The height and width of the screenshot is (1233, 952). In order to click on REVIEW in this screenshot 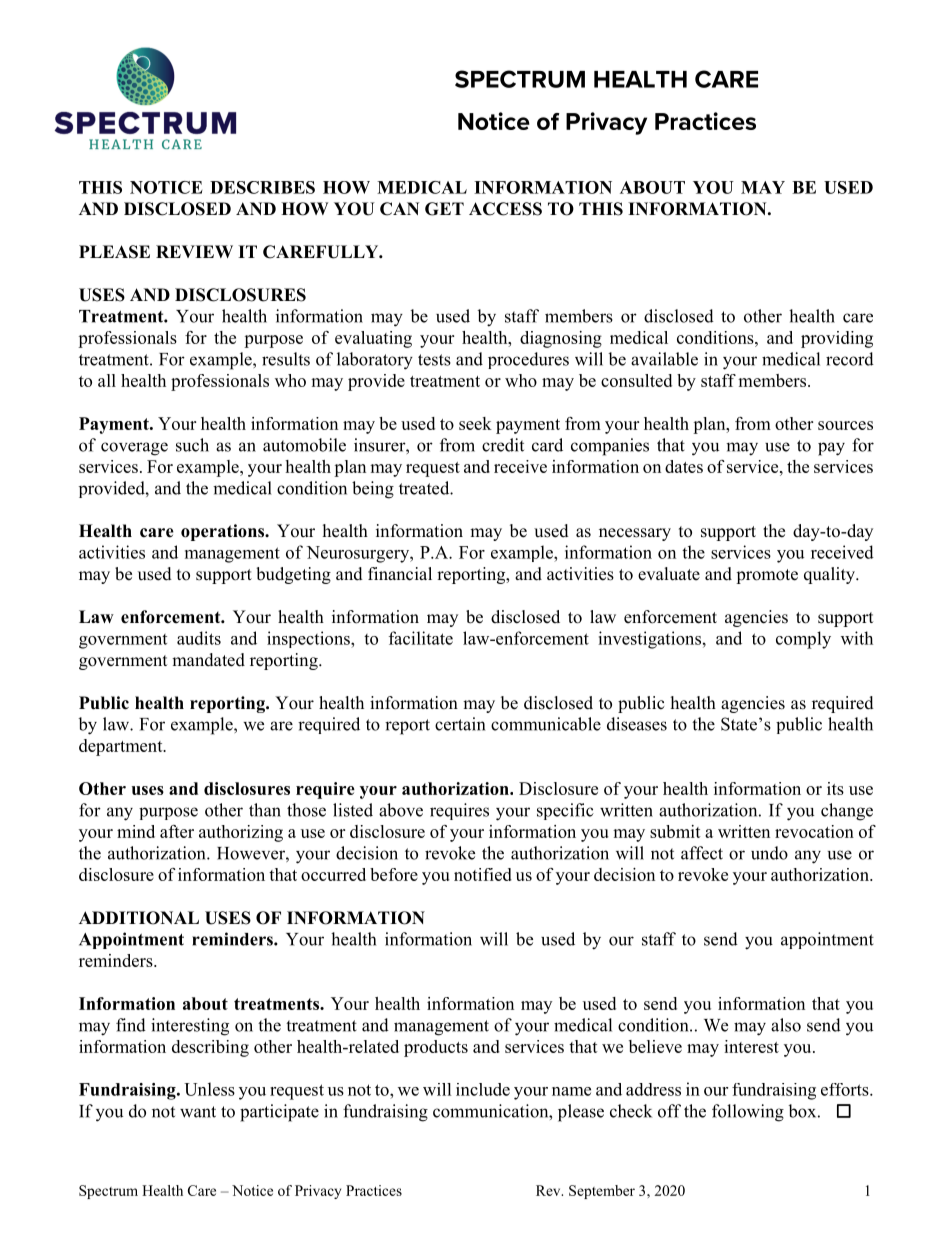, I will do `click(194, 251)`.
